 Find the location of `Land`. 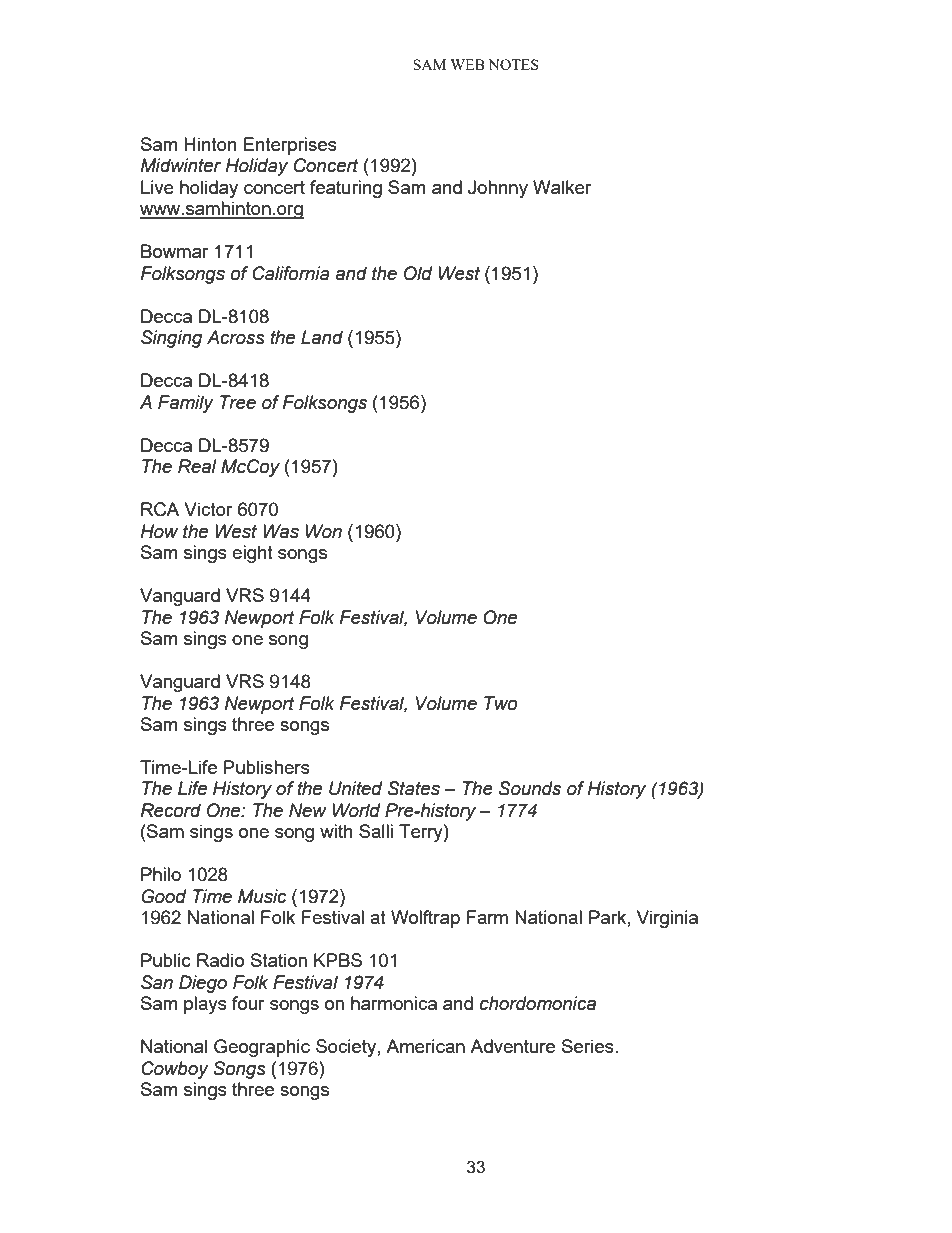

Land is located at coordinates (322, 337).
